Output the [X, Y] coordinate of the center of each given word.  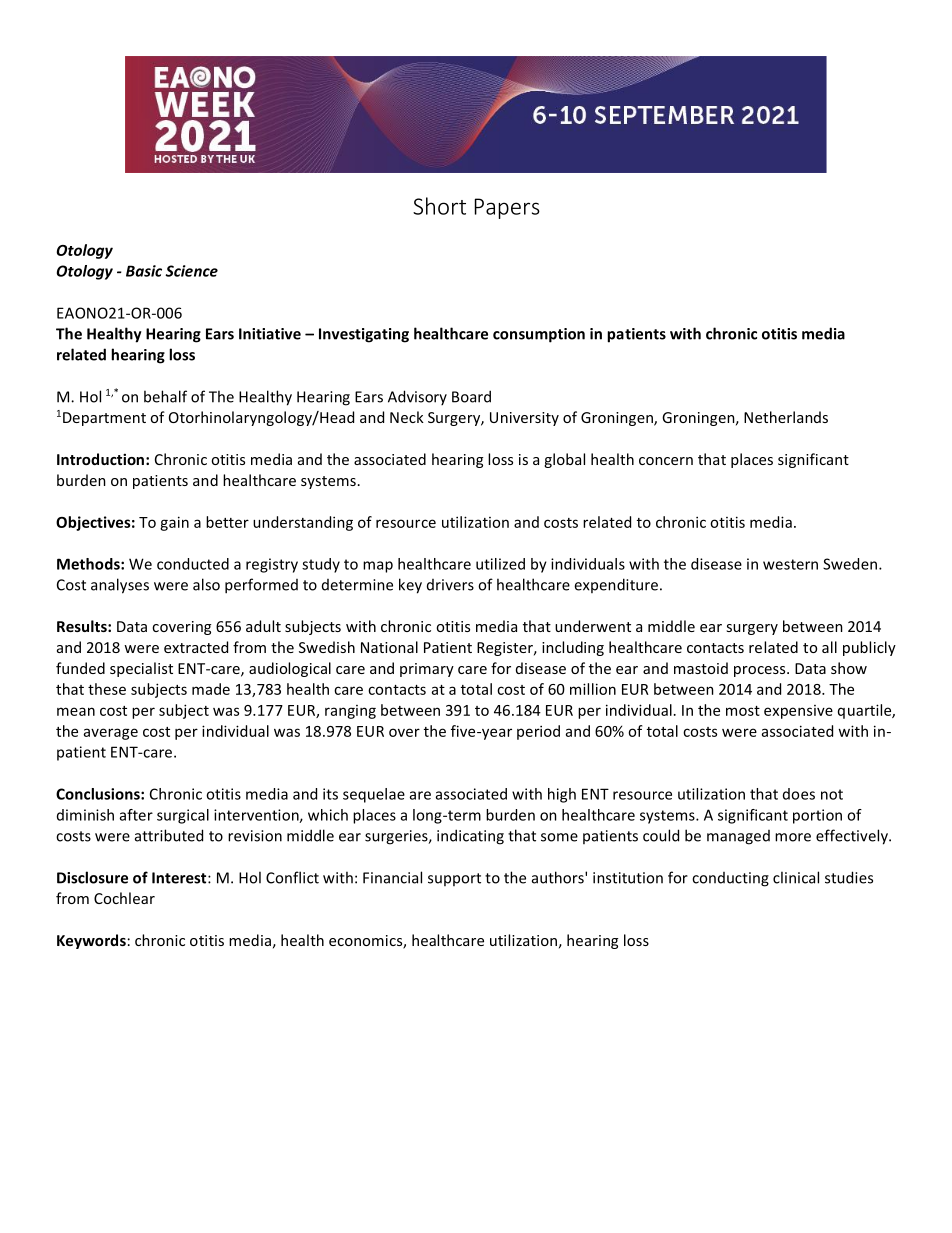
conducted [193, 564]
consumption [539, 335]
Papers [507, 208]
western [790, 564]
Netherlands [786, 417]
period [538, 732]
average [111, 734]
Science [191, 271]
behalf [165, 396]
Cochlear [124, 898]
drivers [450, 585]
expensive [798, 712]
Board [471, 396]
